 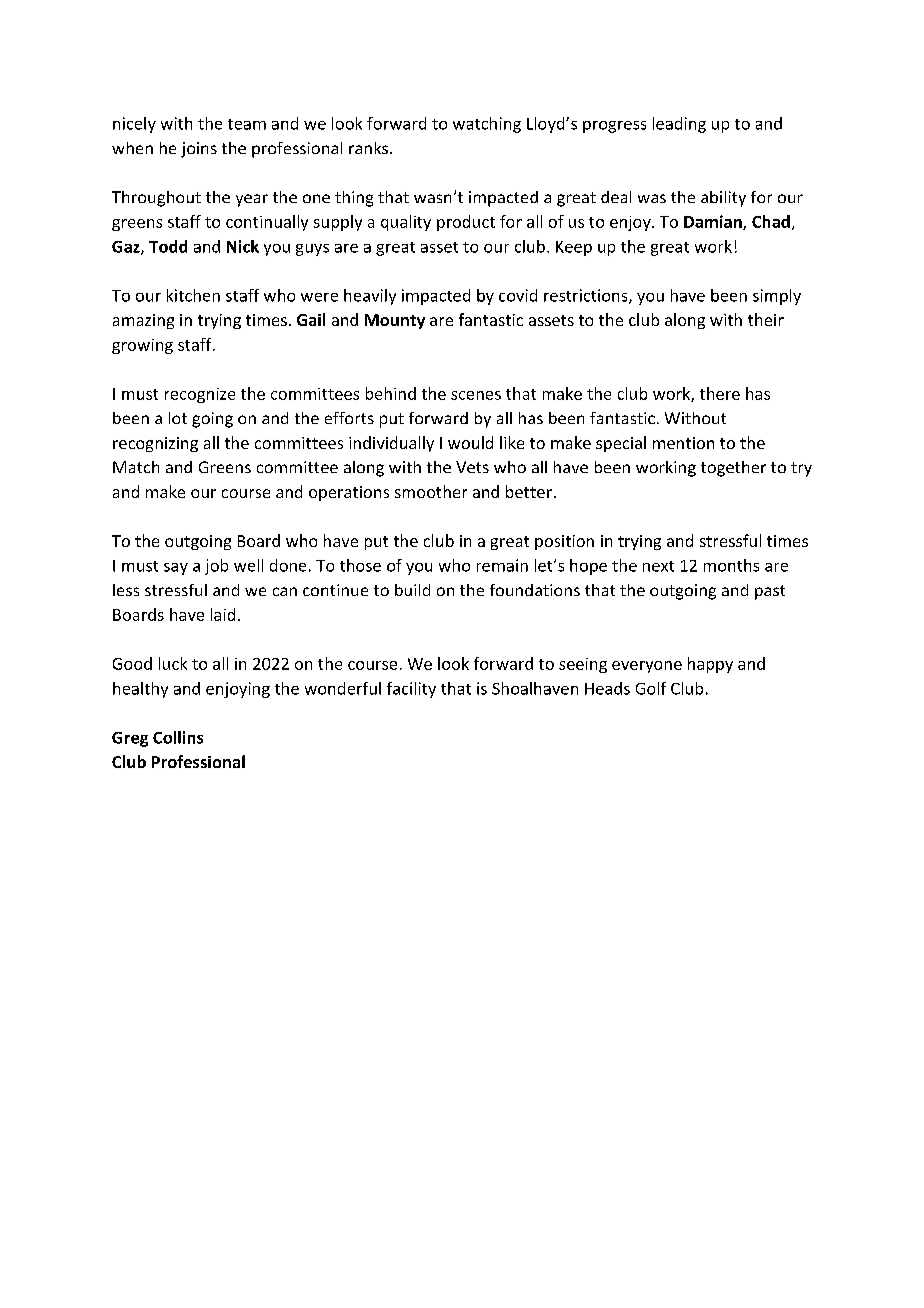 I want to click on growing, so click(x=142, y=346).
